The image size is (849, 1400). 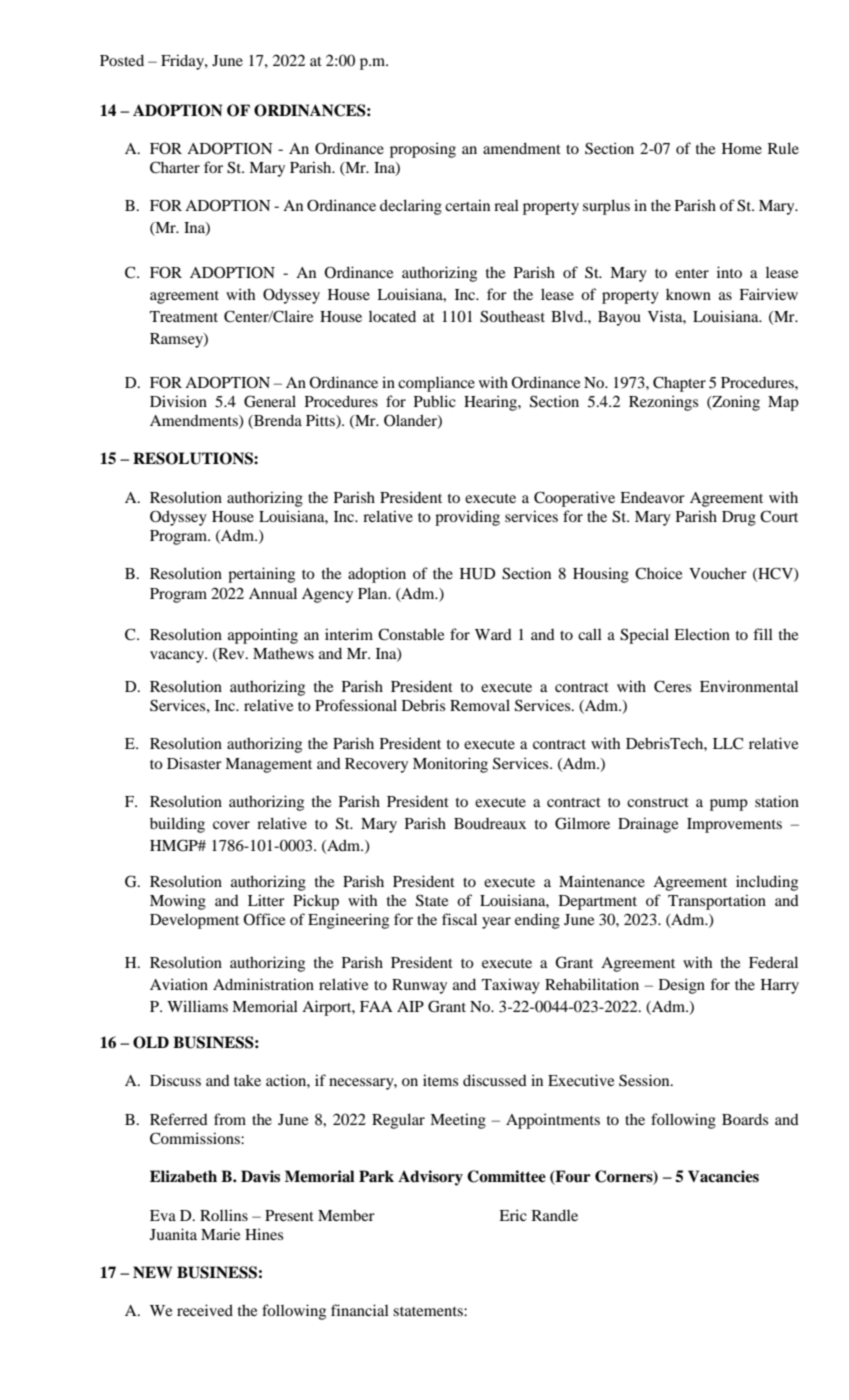 What do you see at coordinates (717, 902) in the screenshot?
I see `Transportation` at bounding box center [717, 902].
